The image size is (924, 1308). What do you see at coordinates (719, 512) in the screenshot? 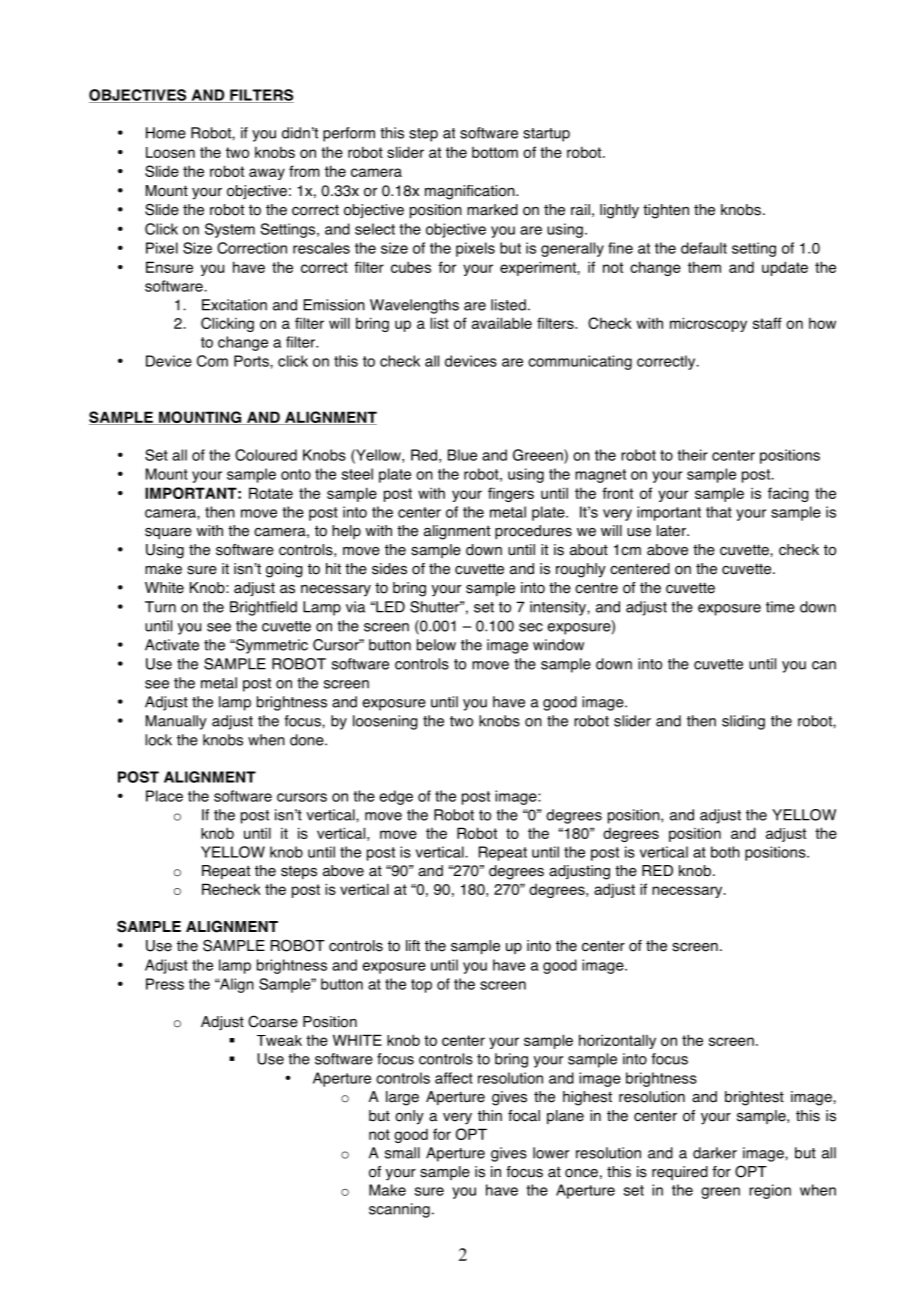
I see `that` at bounding box center [719, 512].
